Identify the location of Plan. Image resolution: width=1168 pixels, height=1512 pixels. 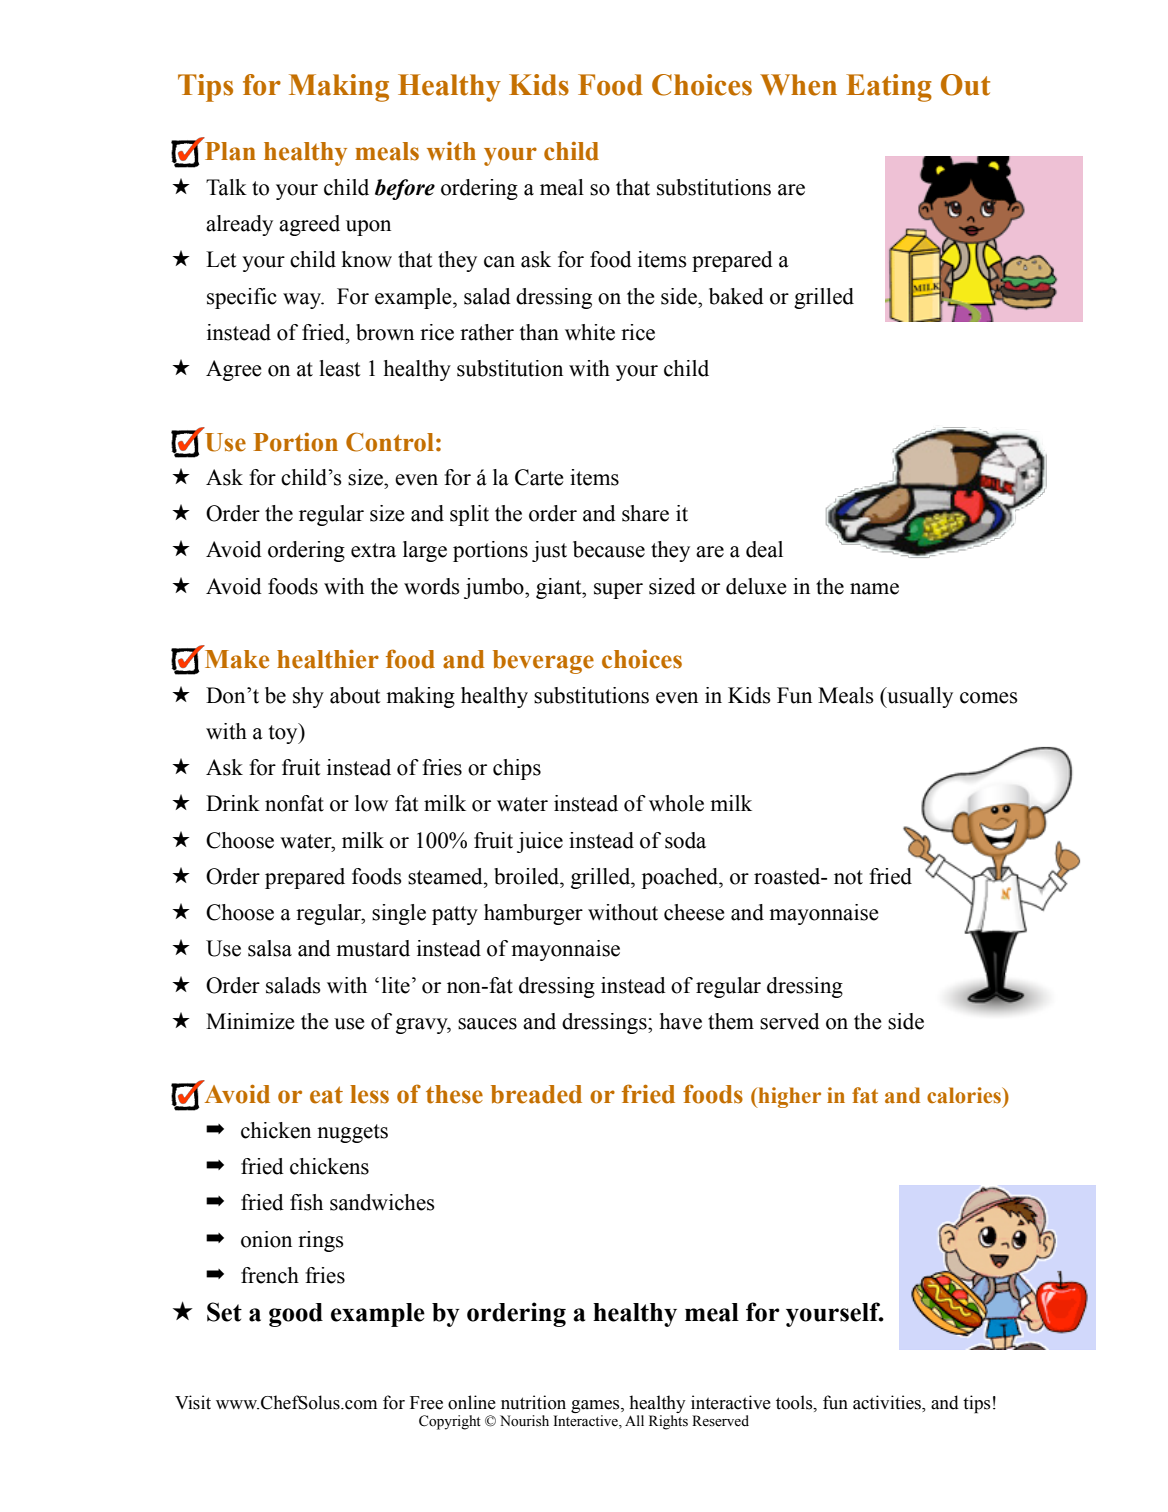
(230, 151).
